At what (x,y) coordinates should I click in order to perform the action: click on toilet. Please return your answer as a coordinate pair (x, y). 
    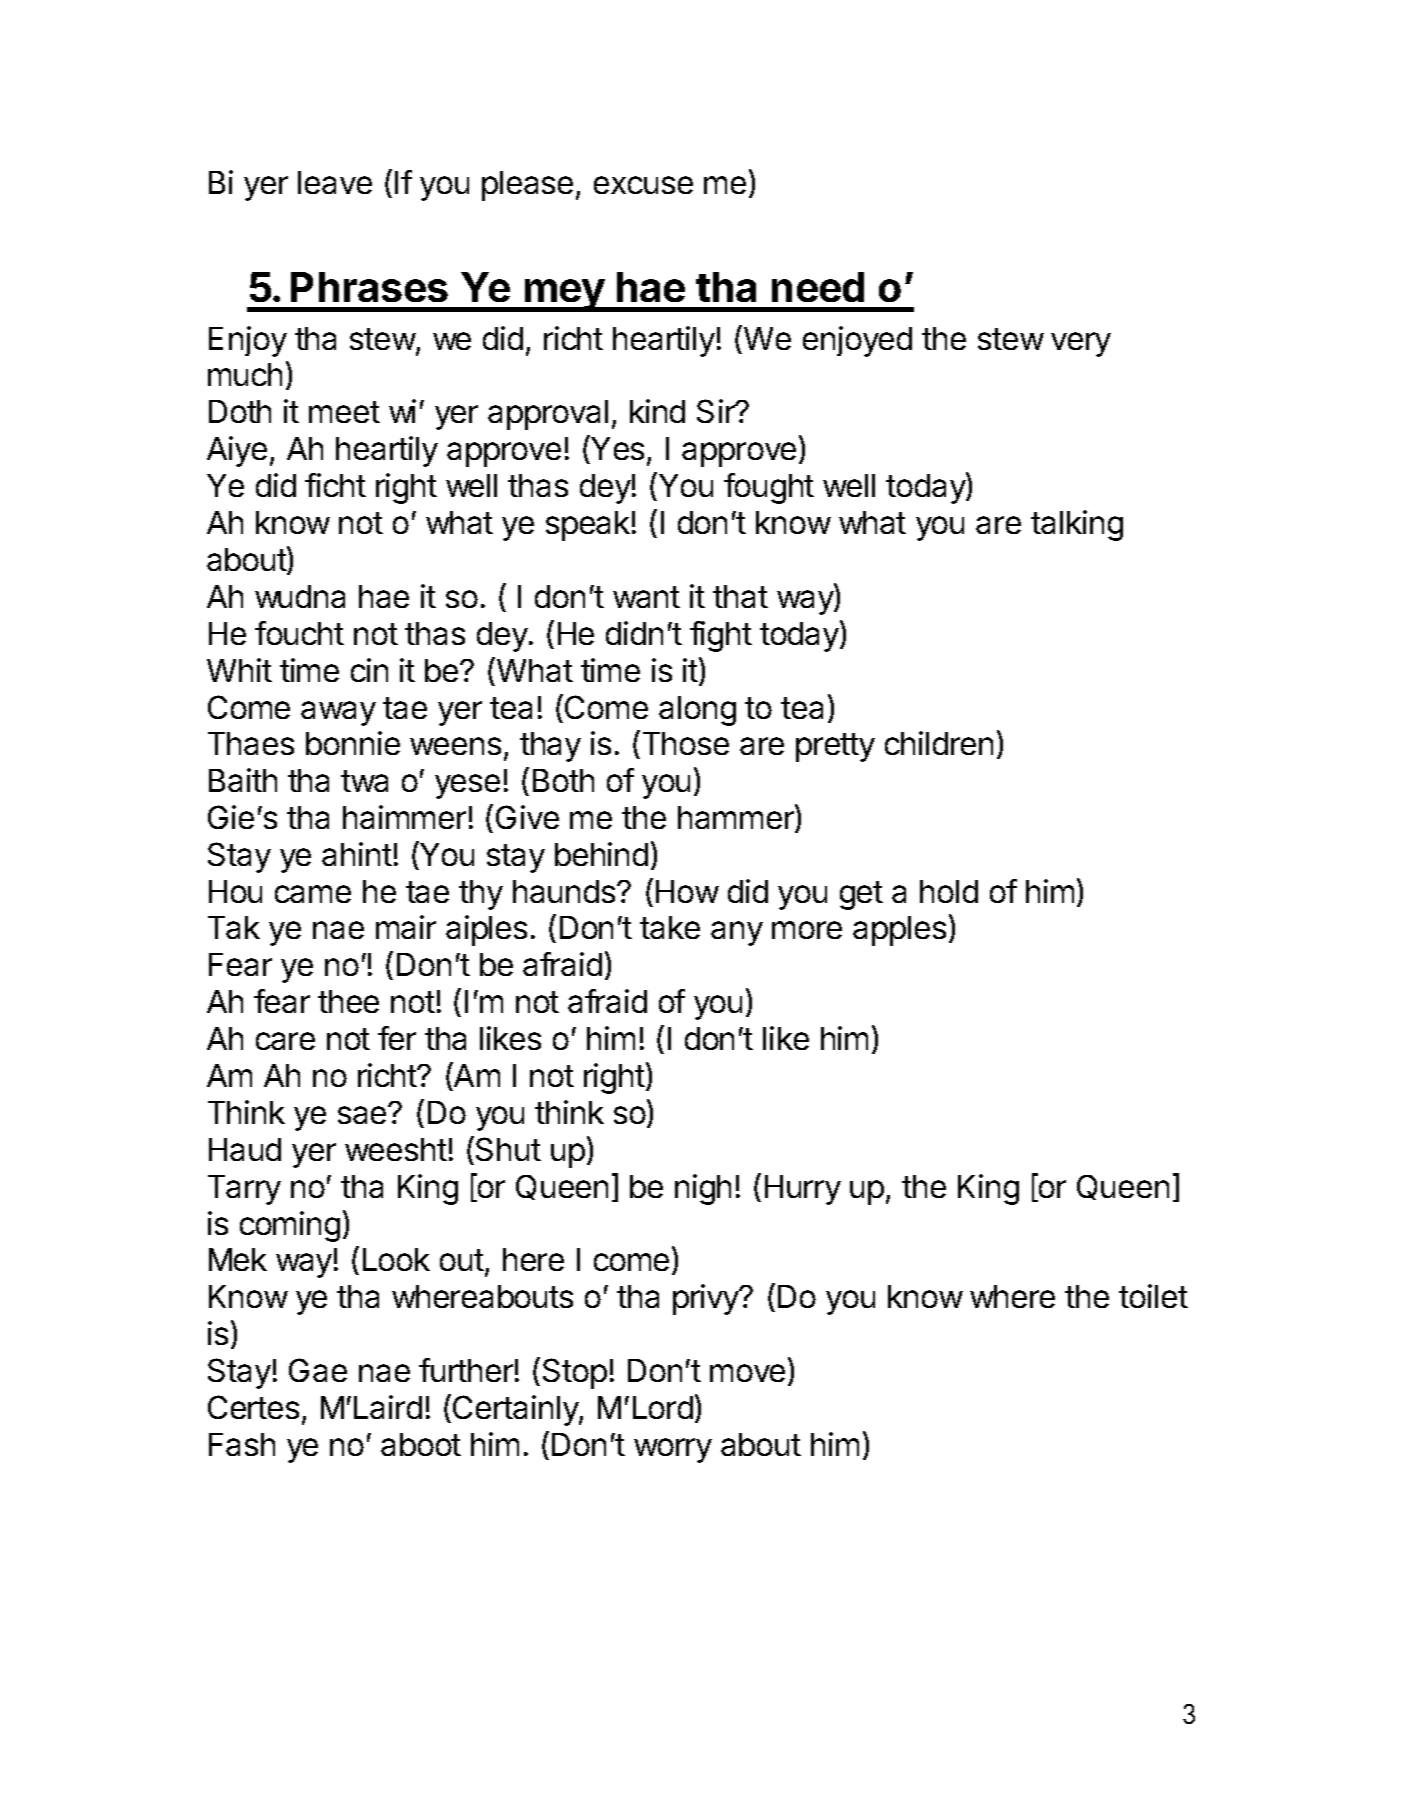
    Looking at the image, I should click on (1153, 1296).
